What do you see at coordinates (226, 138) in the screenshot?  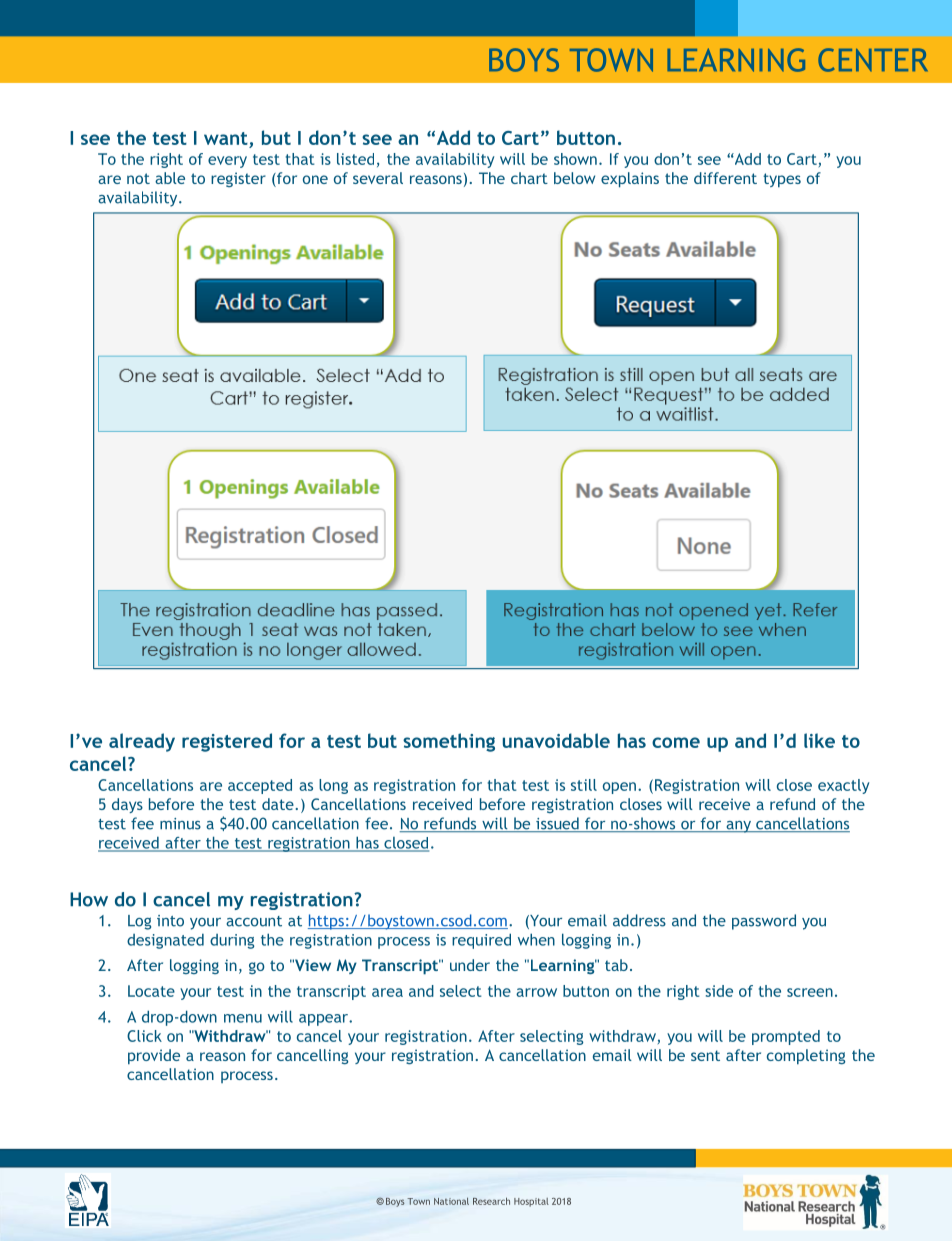 I see `want` at bounding box center [226, 138].
